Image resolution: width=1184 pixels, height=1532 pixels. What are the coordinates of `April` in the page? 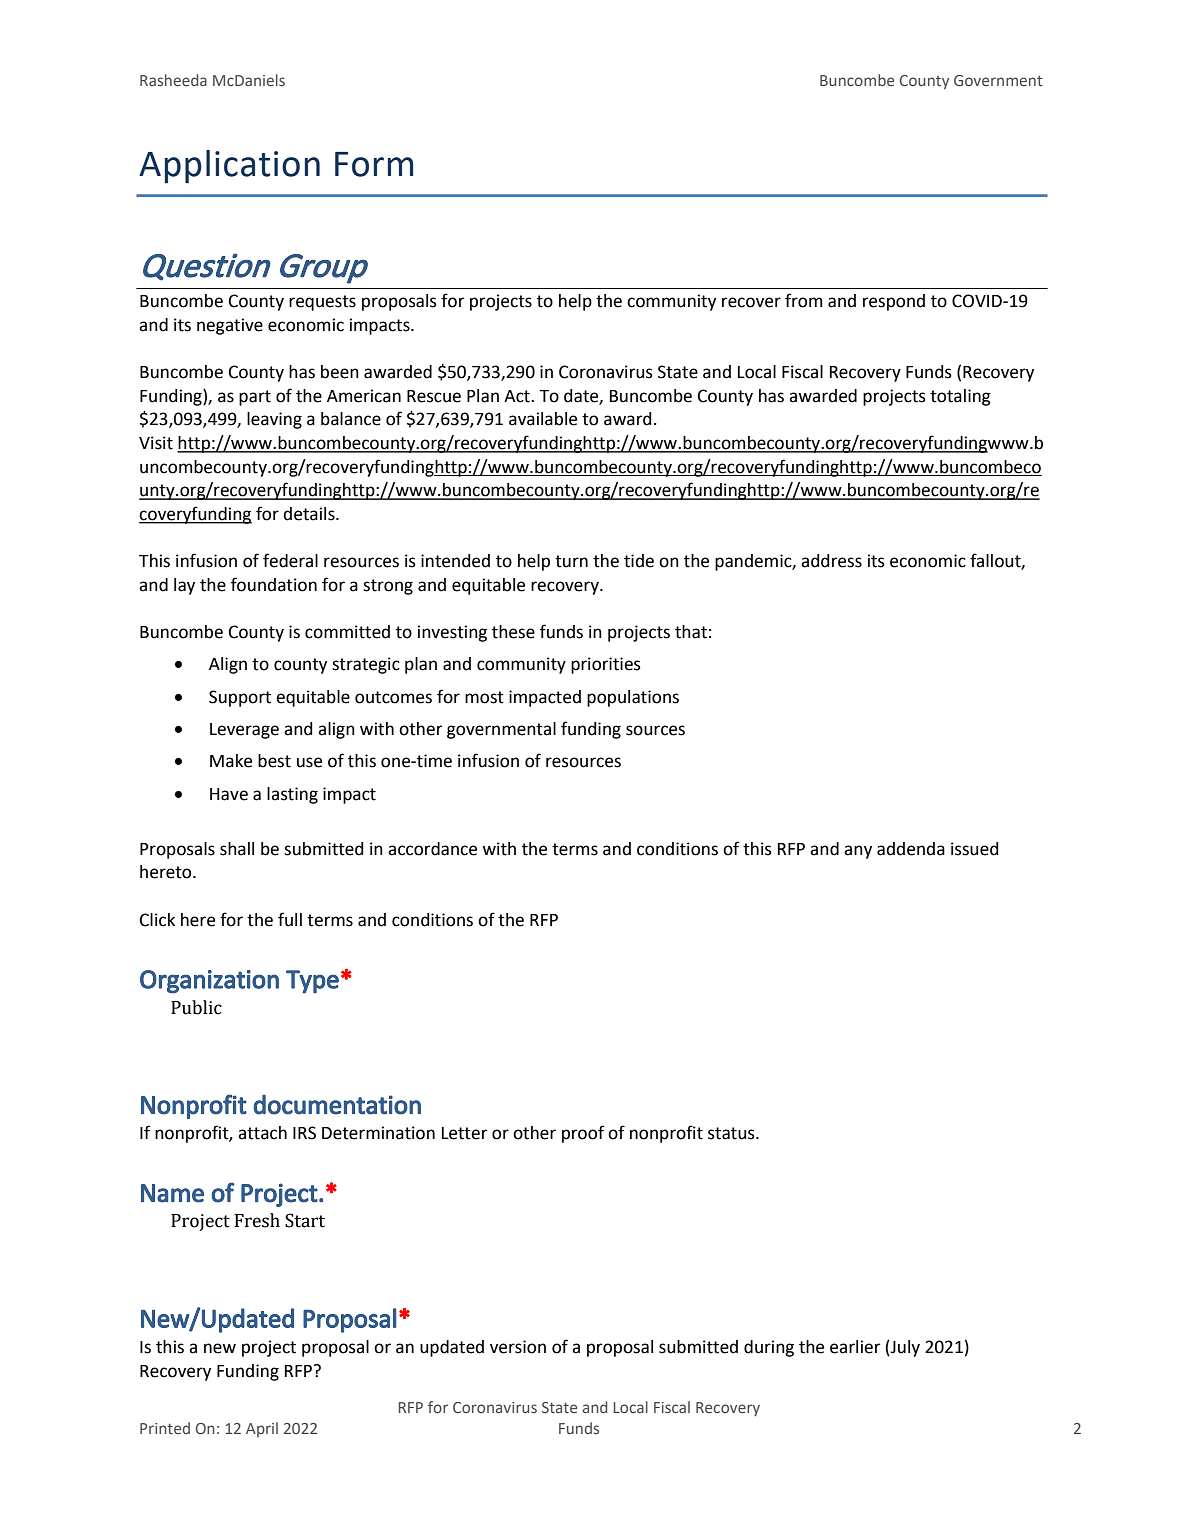 It's located at (262, 1429).
